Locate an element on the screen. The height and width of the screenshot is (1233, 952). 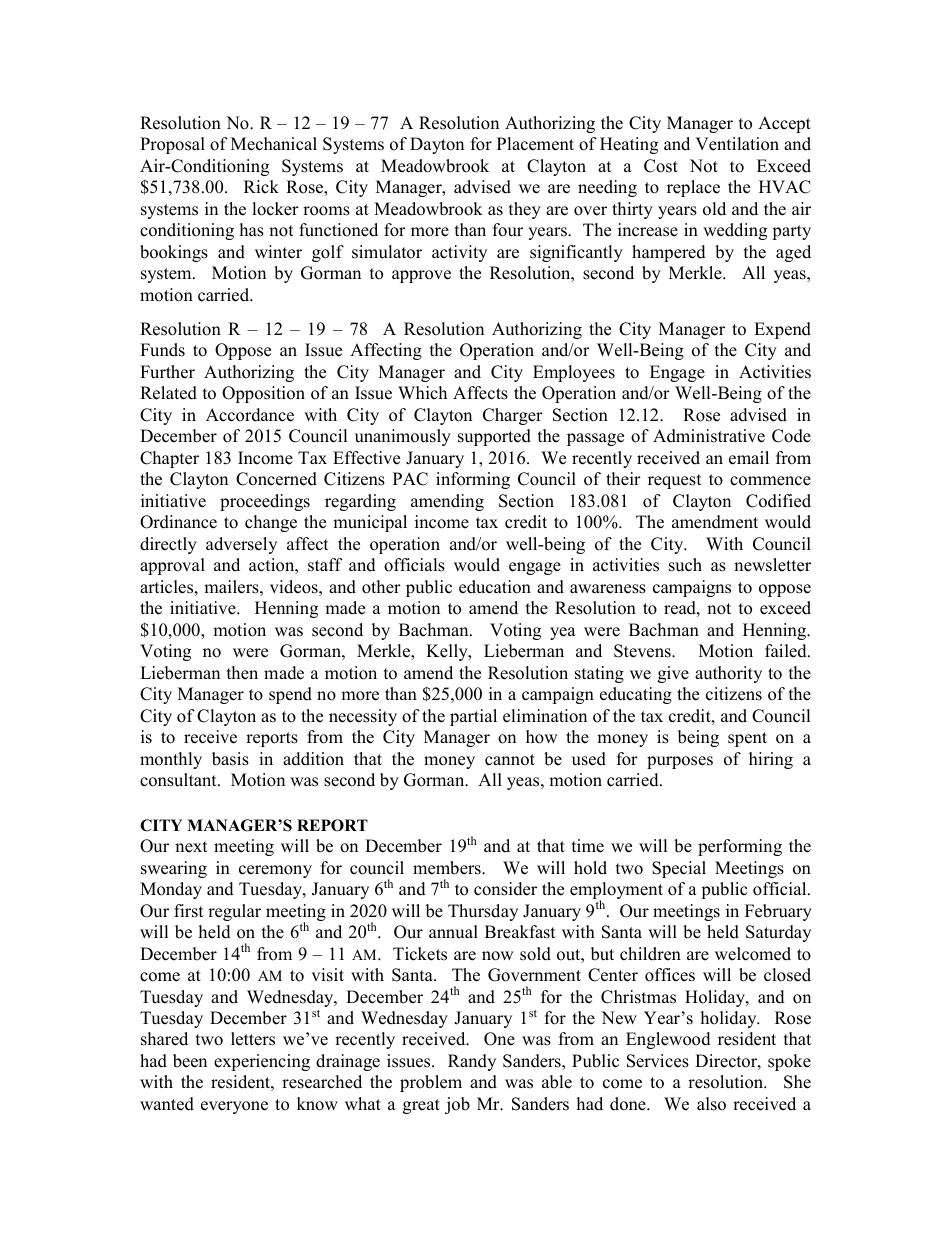
Dayton is located at coordinates (437, 145).
